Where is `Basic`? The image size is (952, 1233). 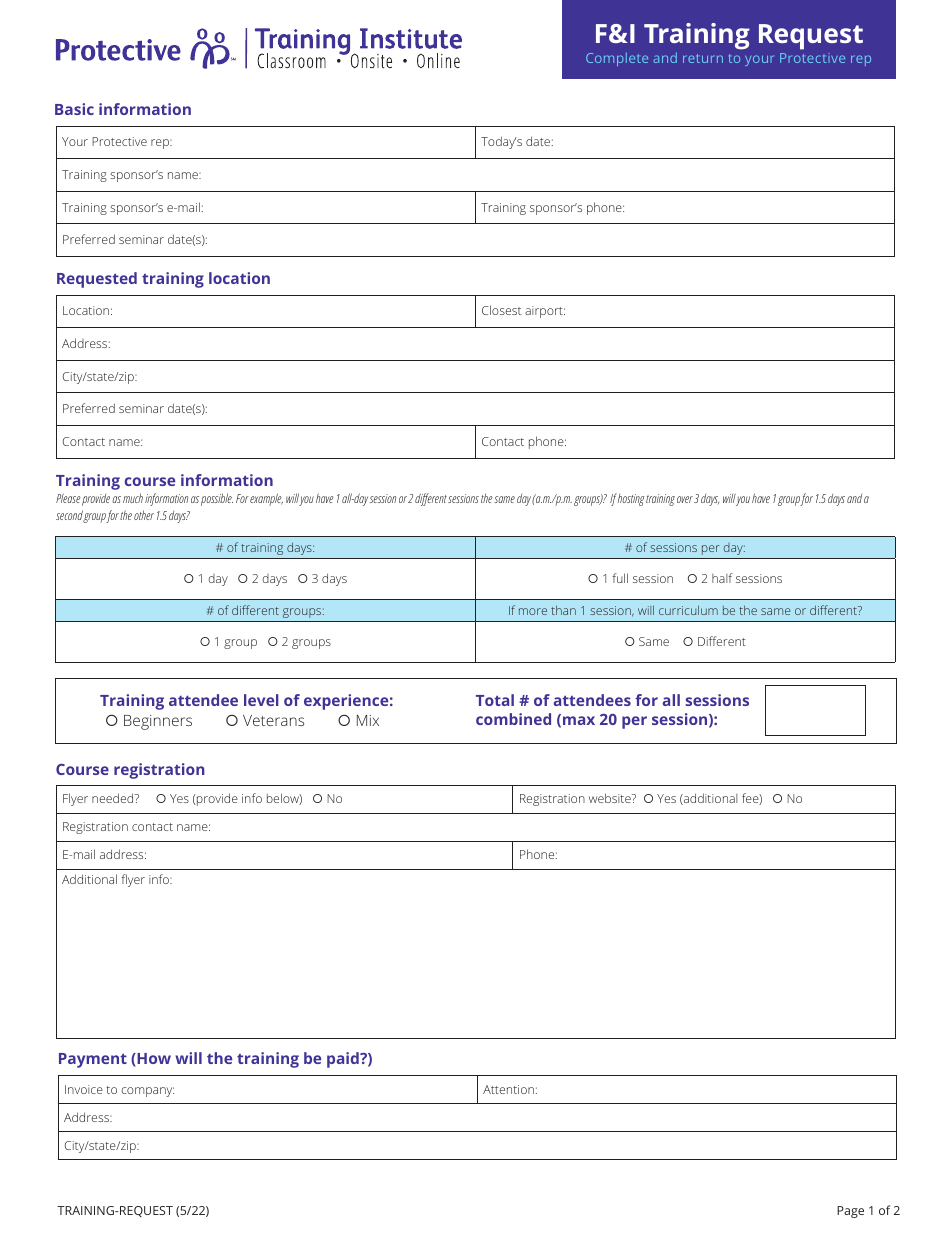
Basic is located at coordinates (74, 109).
